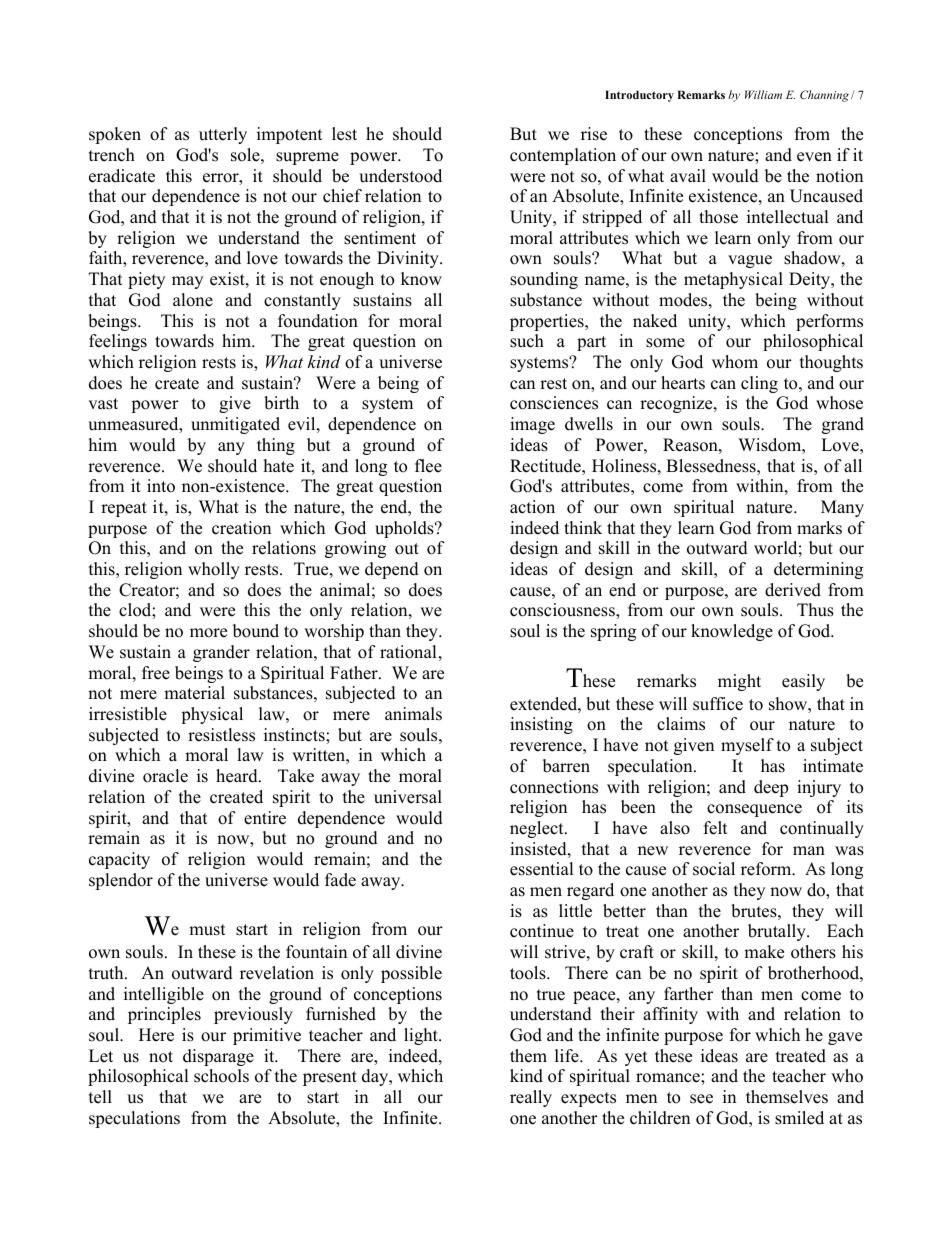 The image size is (952, 1233). Describe the element at coordinates (235, 425) in the screenshot. I see `unmitigated` at that location.
